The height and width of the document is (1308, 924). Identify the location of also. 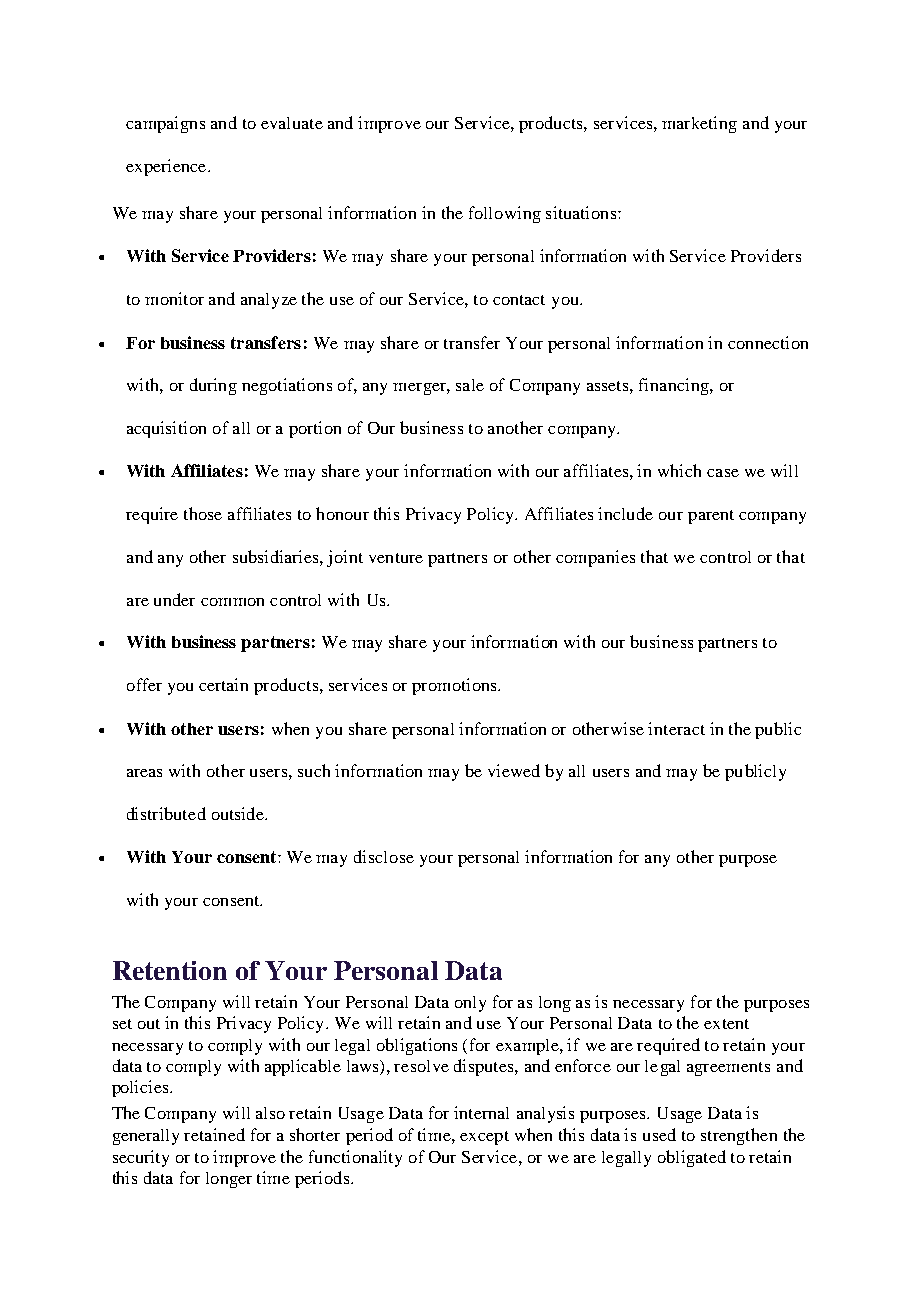
(270, 1113).
